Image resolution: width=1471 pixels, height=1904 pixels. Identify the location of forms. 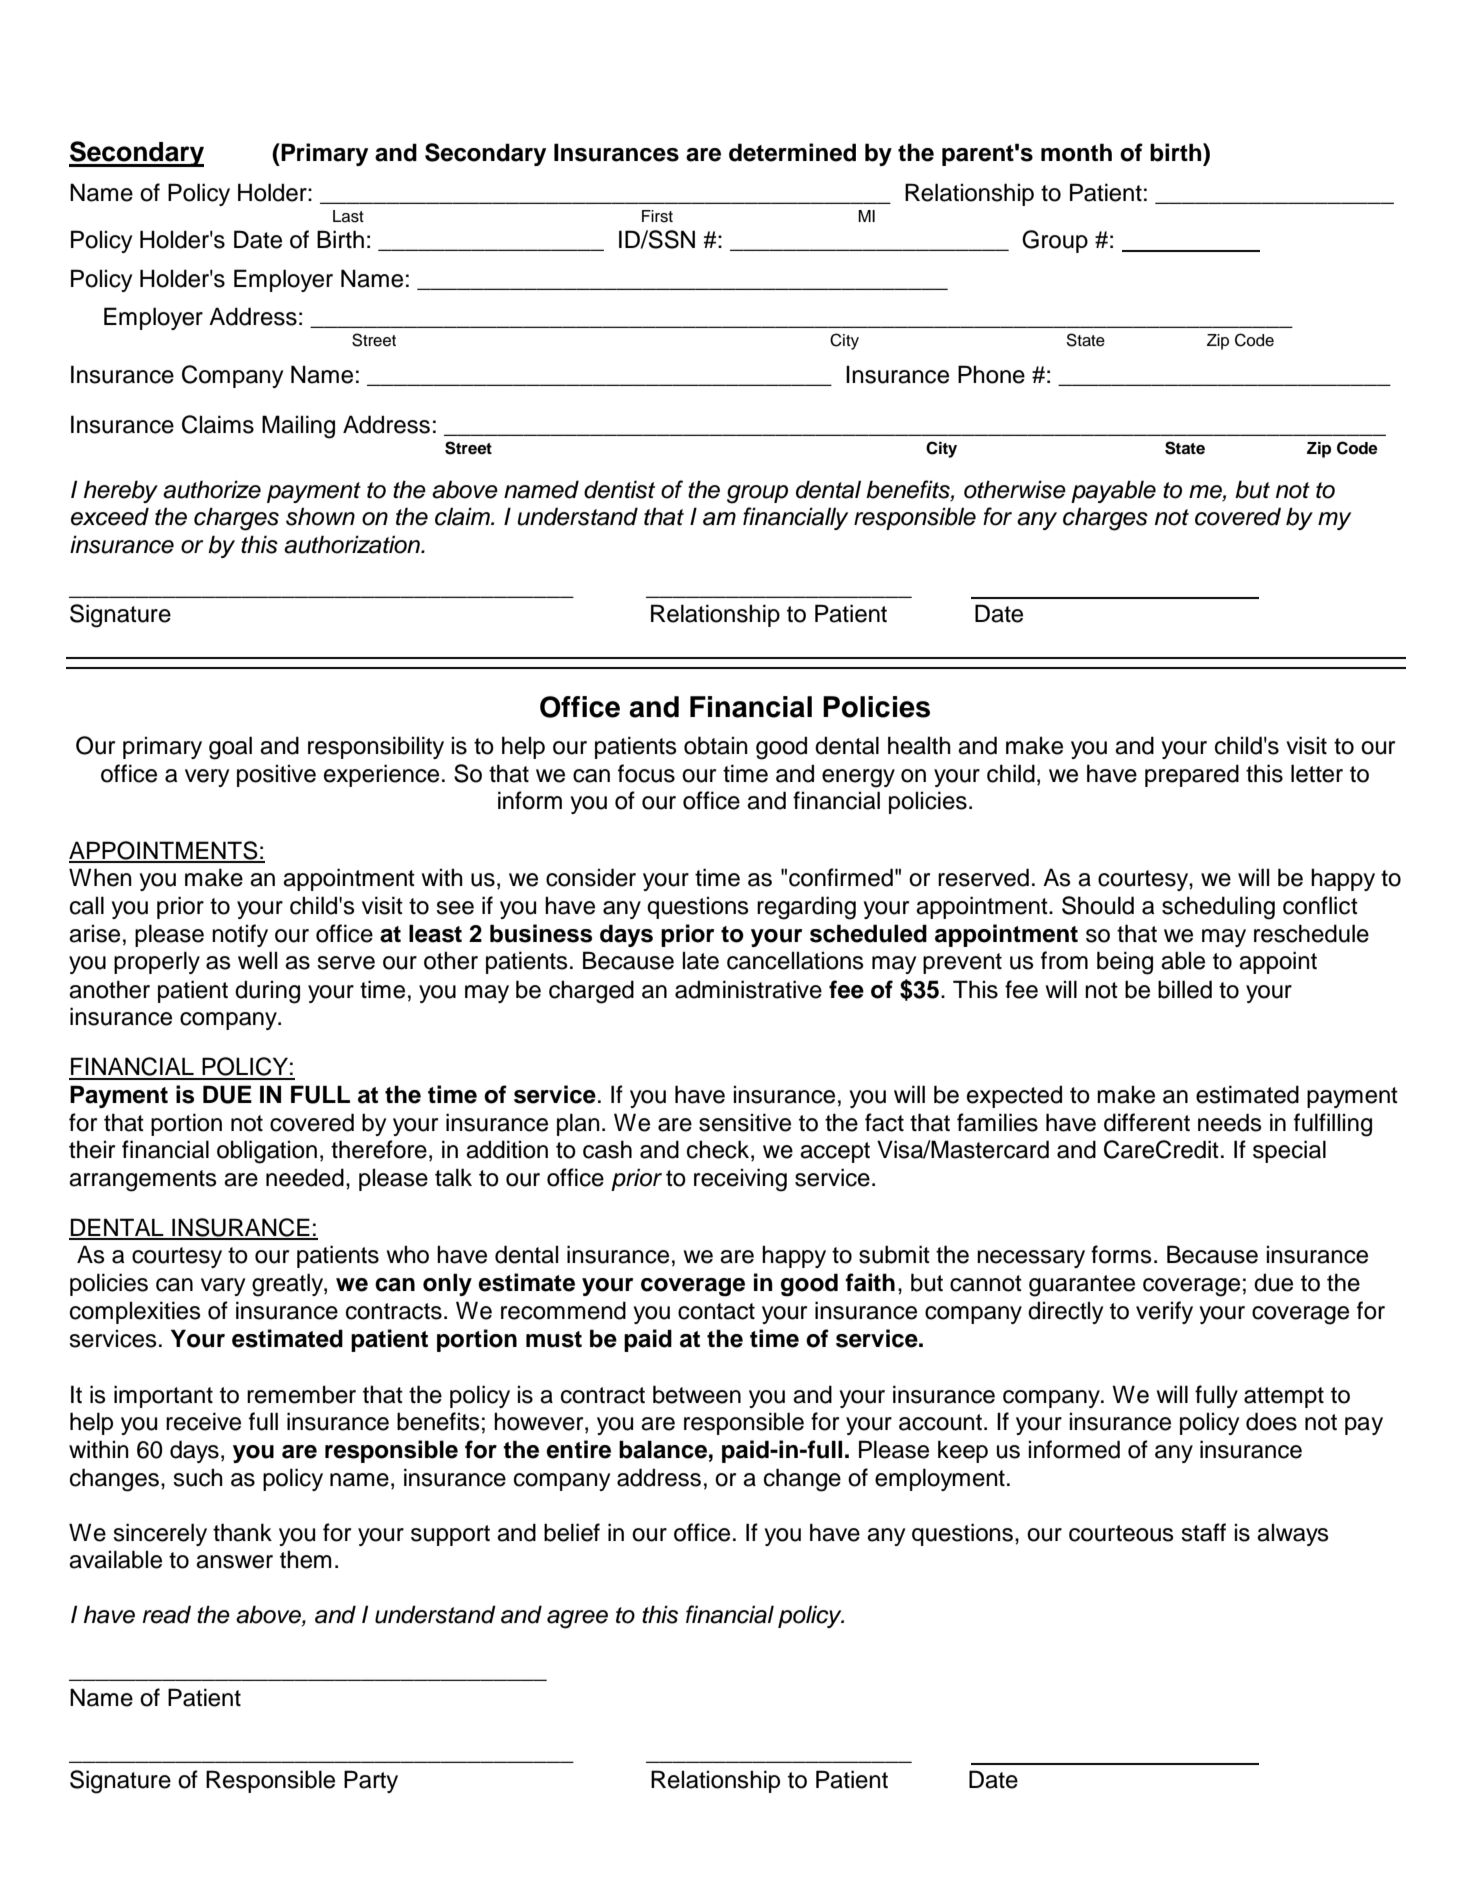
(1121, 1254).
